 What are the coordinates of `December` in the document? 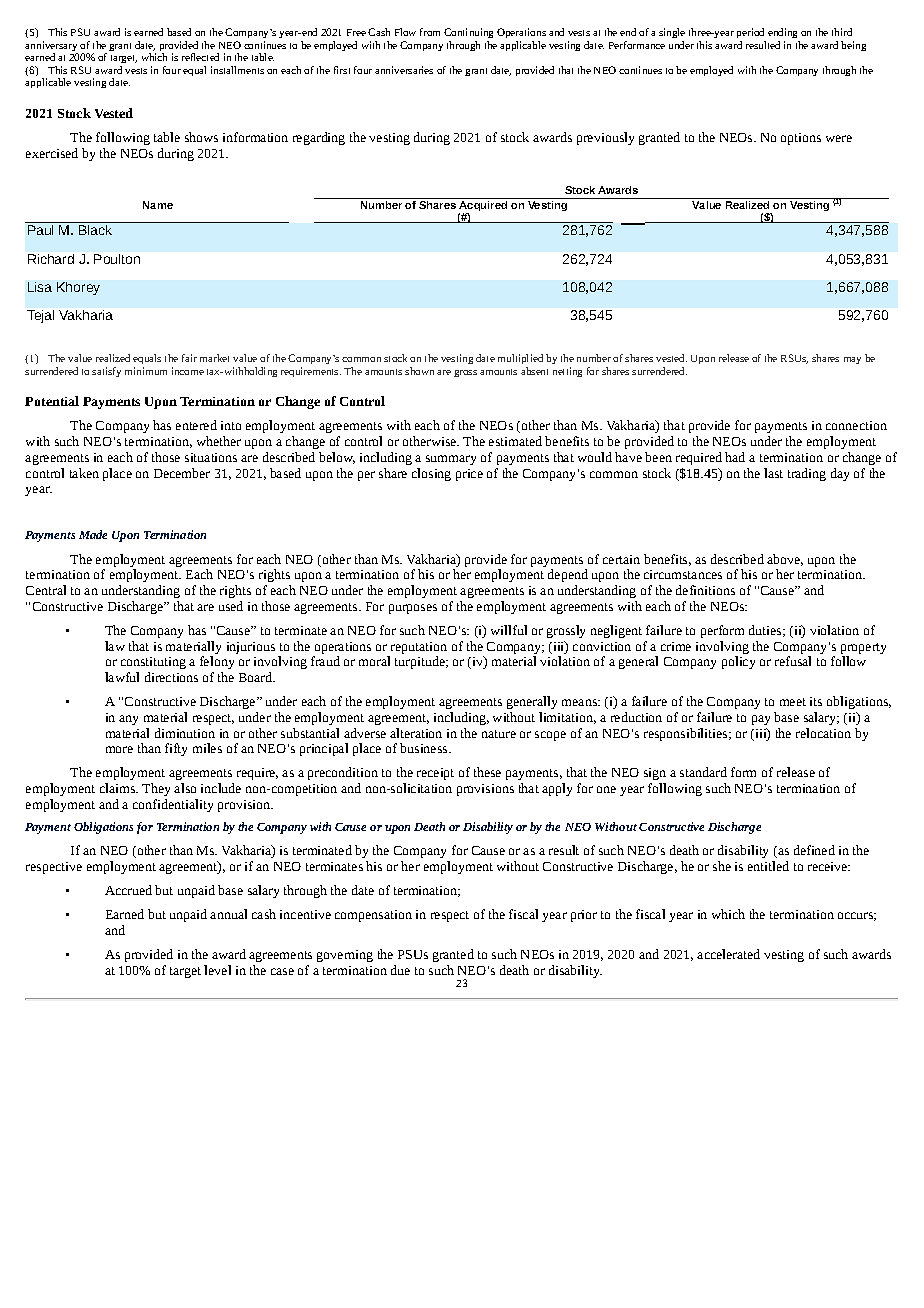 It's located at (182, 473).
